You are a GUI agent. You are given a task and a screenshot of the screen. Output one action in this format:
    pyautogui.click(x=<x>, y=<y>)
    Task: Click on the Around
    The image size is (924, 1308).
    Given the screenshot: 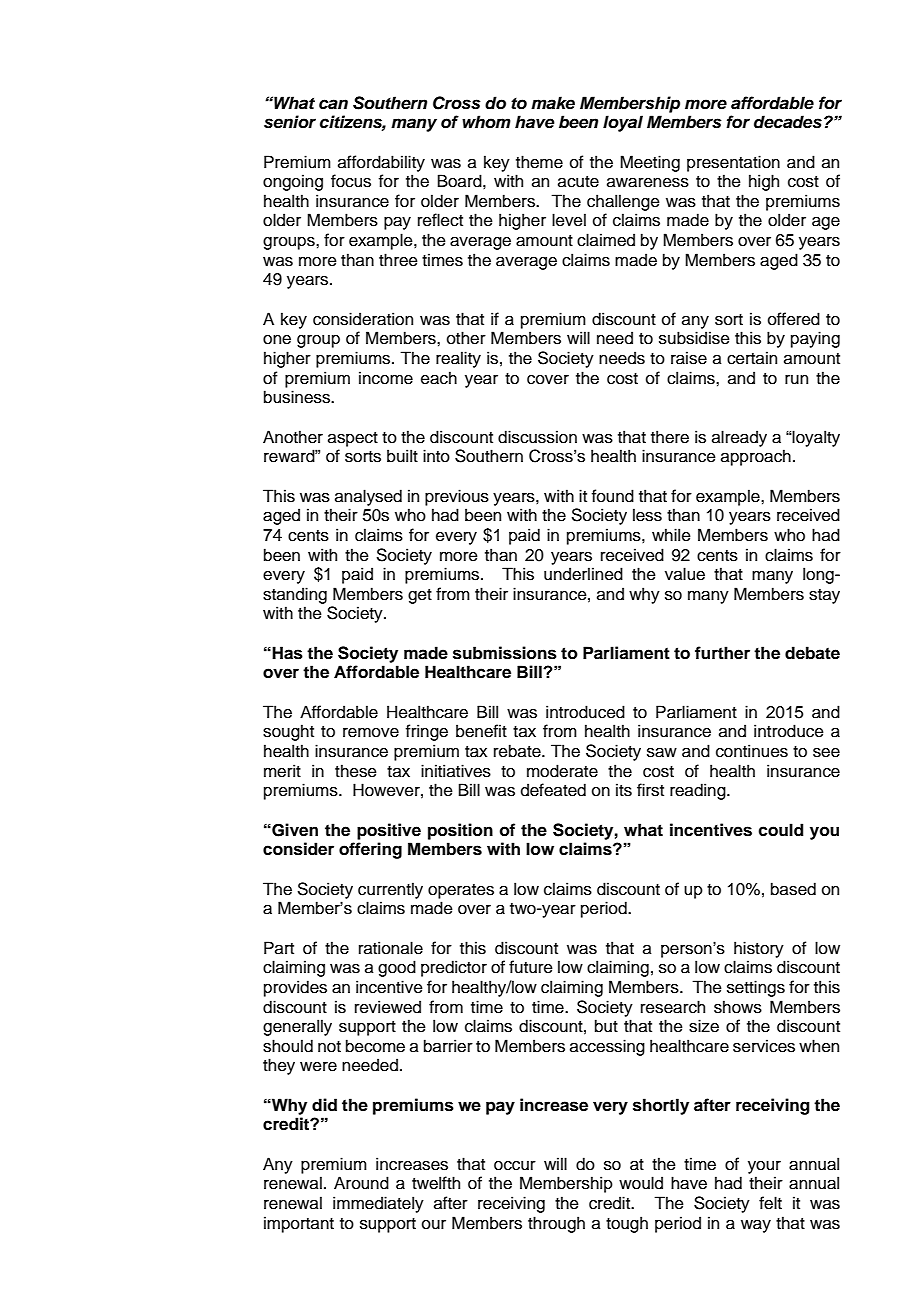 What is the action you would take?
    pyautogui.click(x=361, y=1183)
